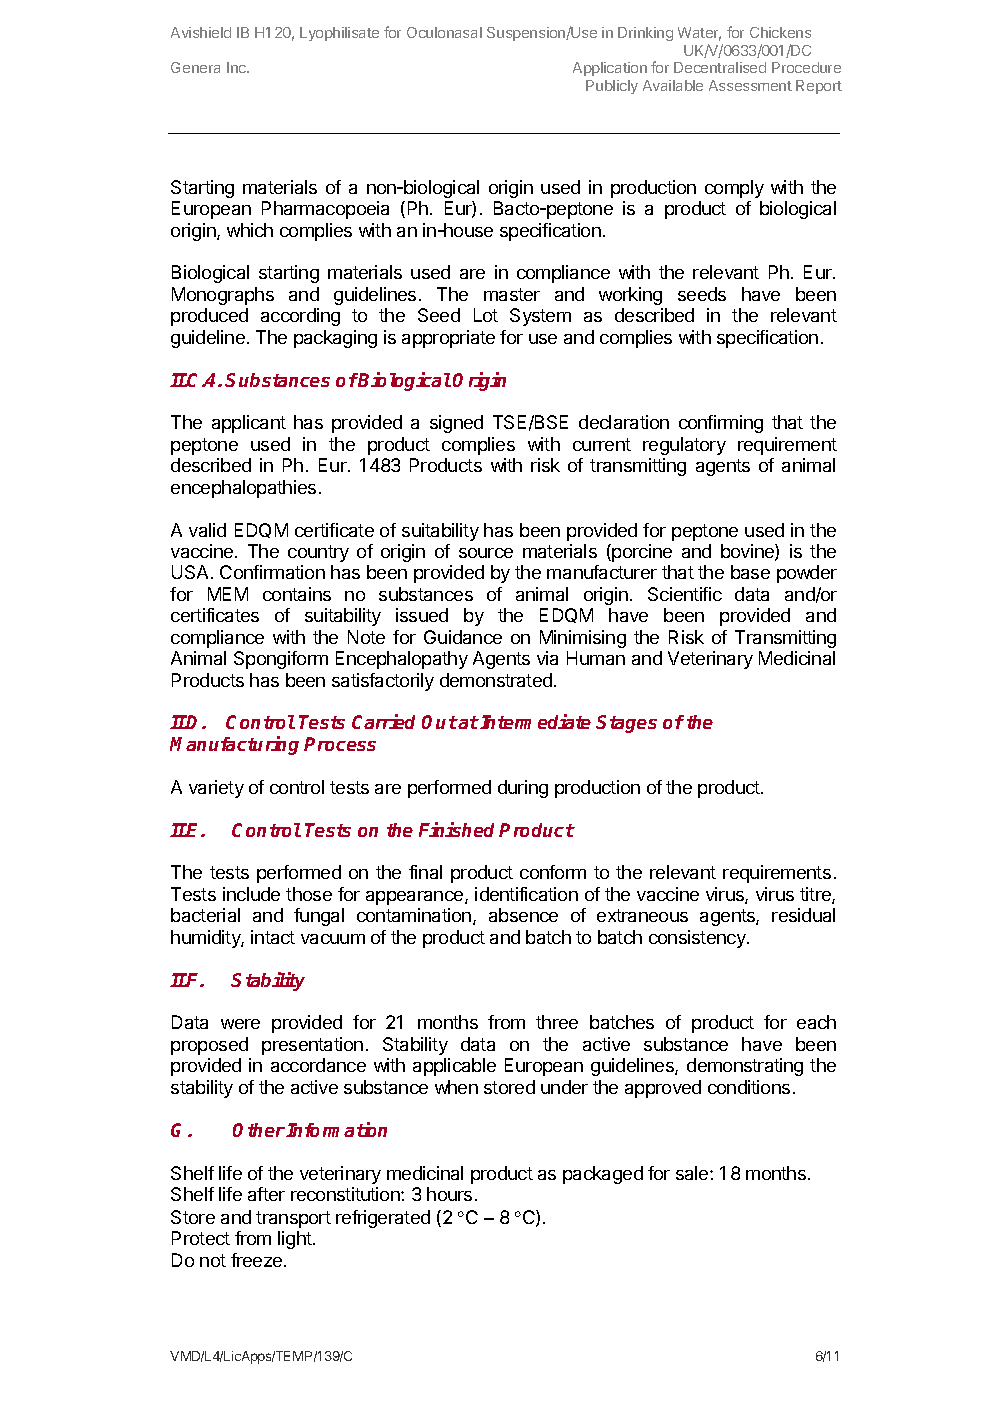  What do you see at coordinates (449, 1194) in the image?
I see `hours` at bounding box center [449, 1194].
